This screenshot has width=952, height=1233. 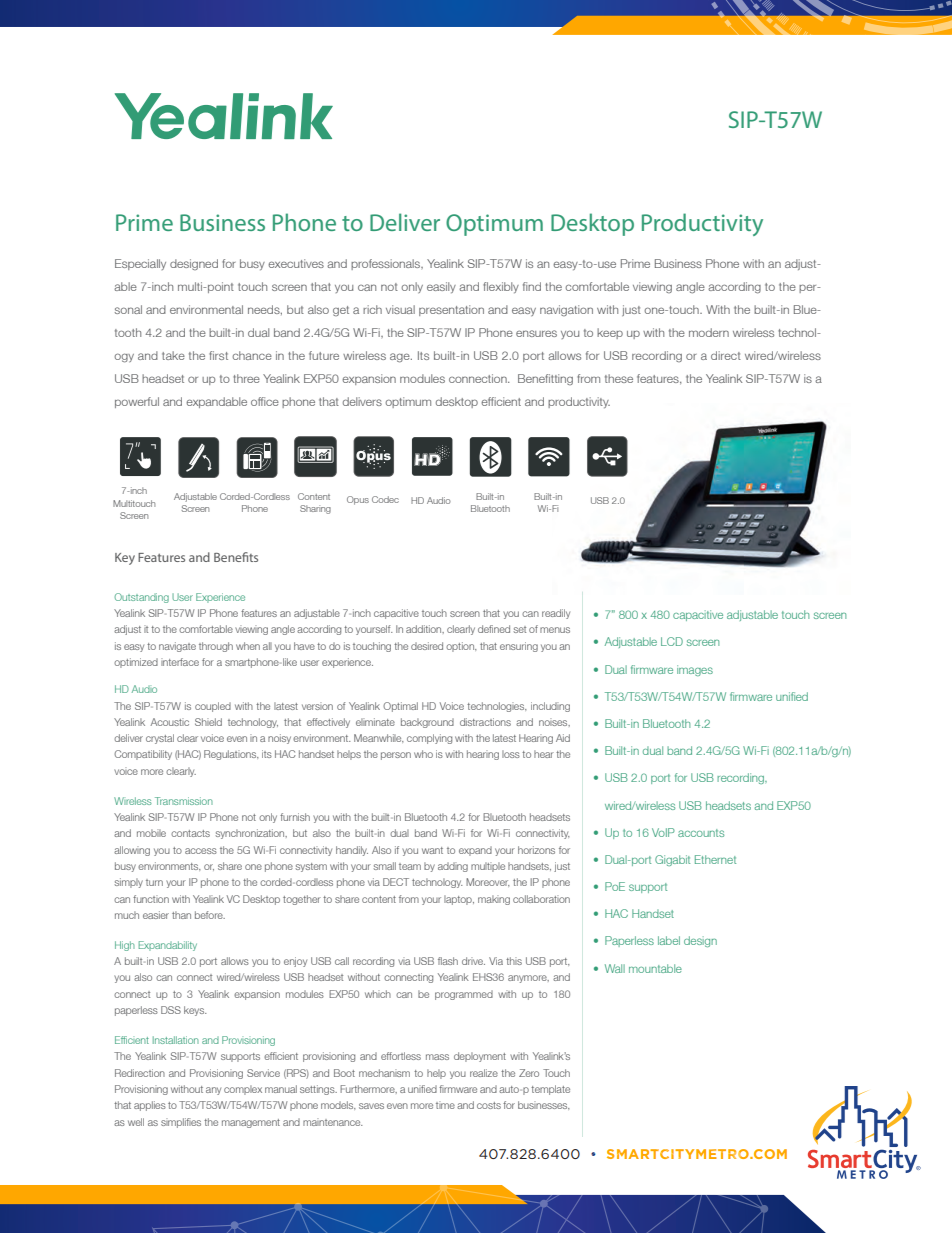 I want to click on keep, so click(x=610, y=333).
